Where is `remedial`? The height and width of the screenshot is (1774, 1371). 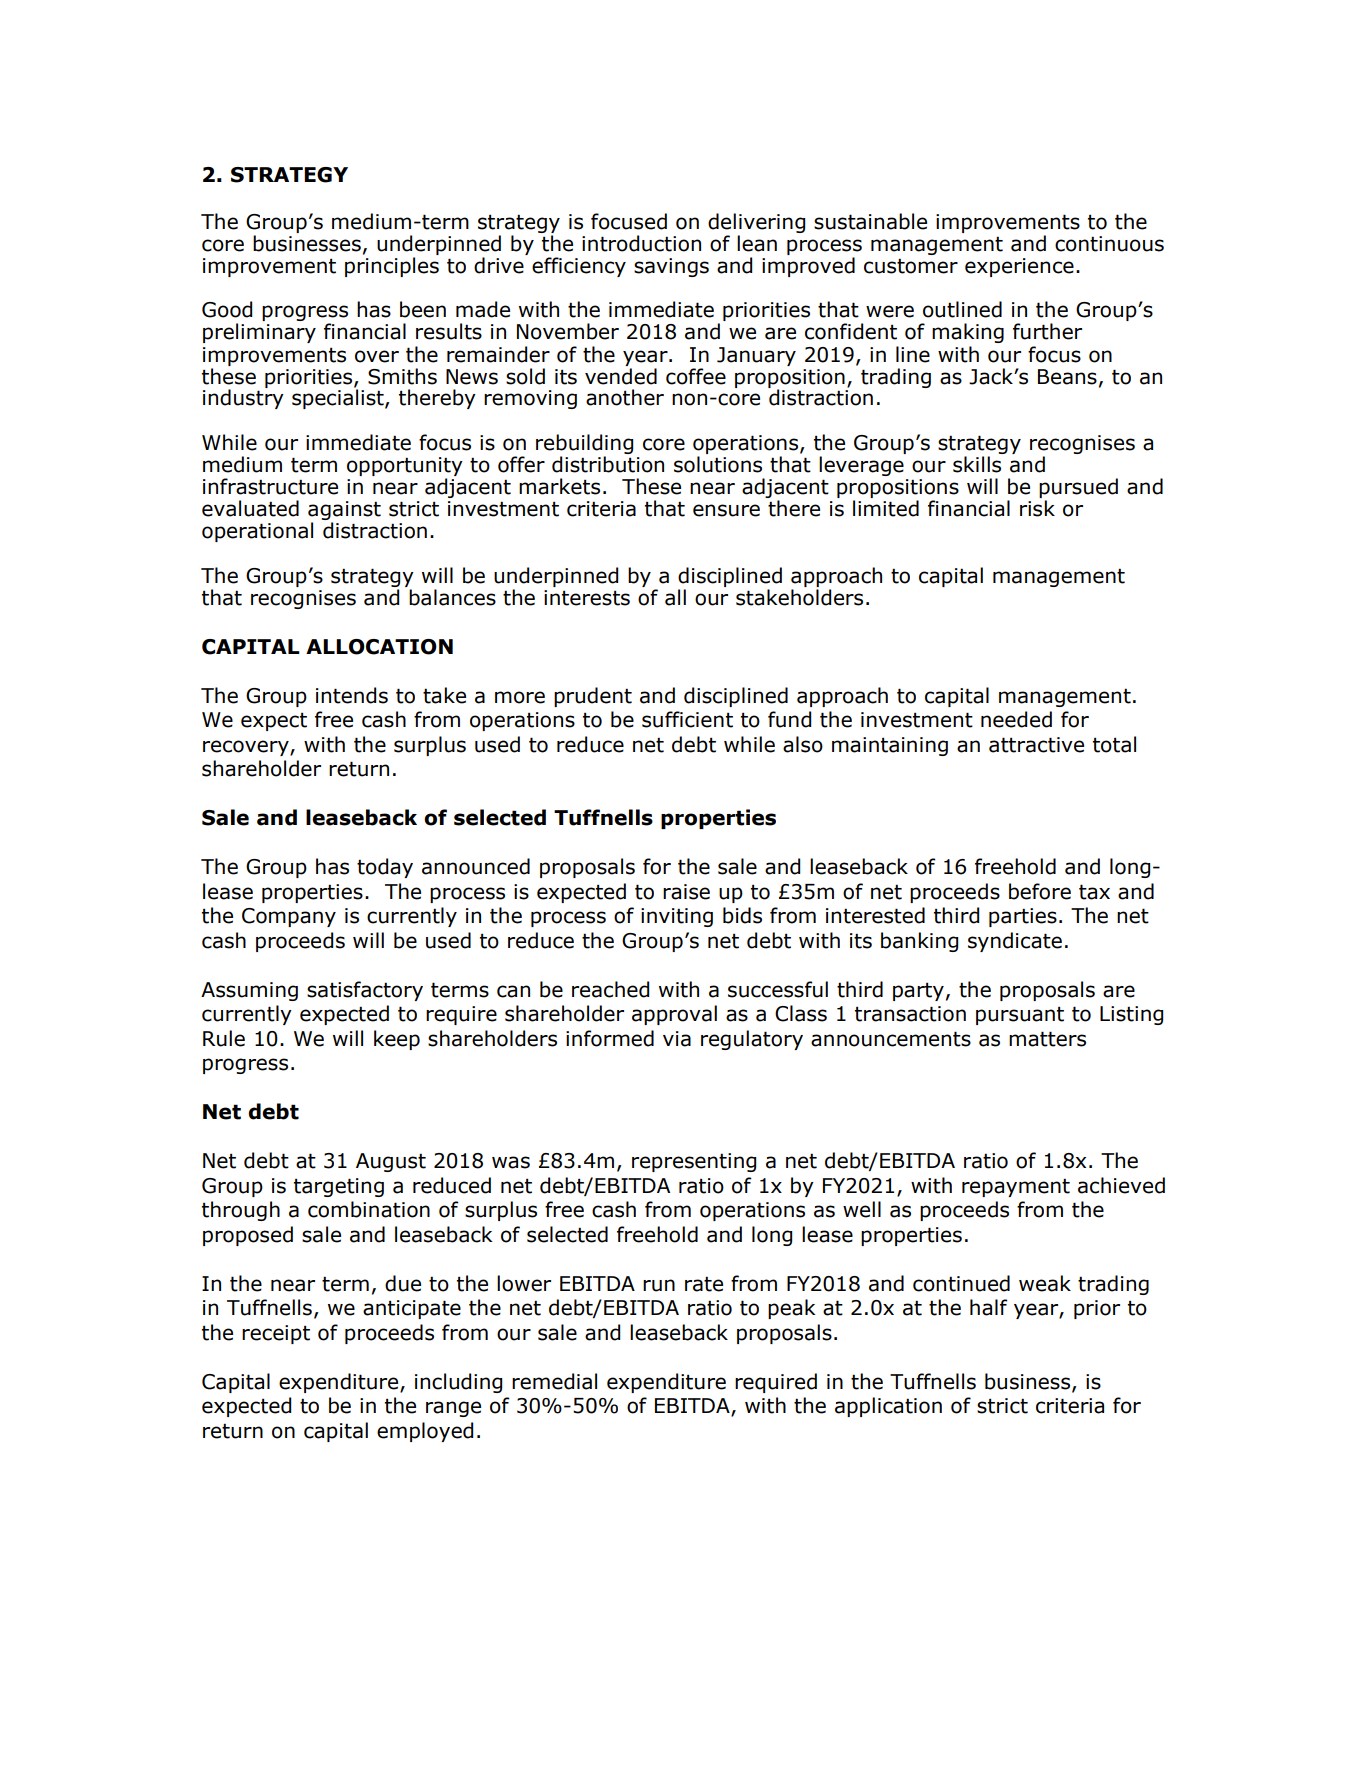 remedial is located at coordinates (554, 1381).
